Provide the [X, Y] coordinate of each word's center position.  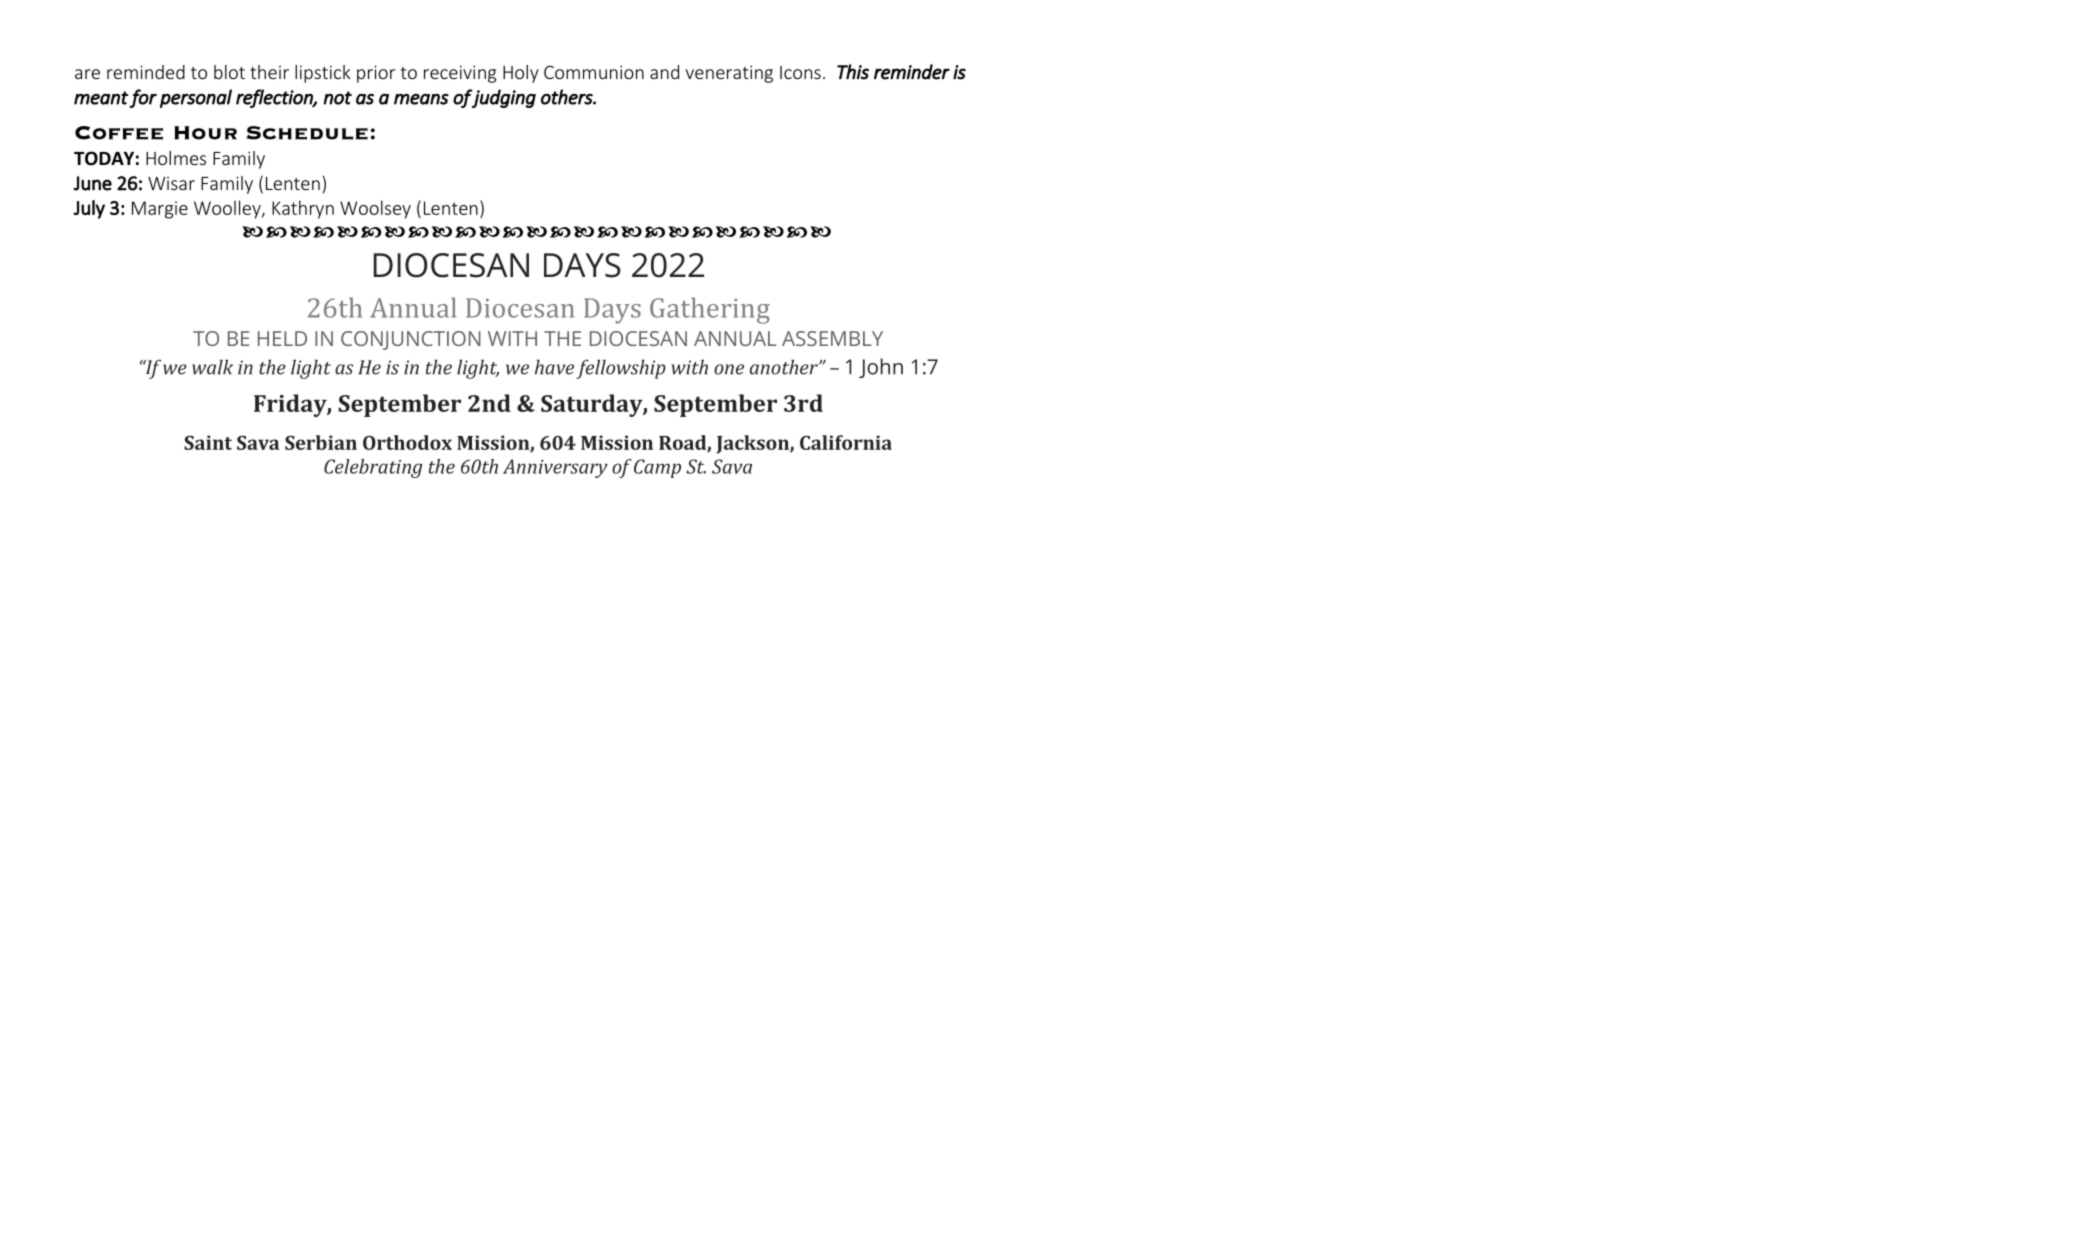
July [89, 209]
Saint [208, 442]
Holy [521, 74]
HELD [282, 338]
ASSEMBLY [832, 338]
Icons [800, 72]
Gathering [710, 310]
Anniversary [555, 468]
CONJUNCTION [411, 340]
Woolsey [375, 209]
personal [196, 98]
